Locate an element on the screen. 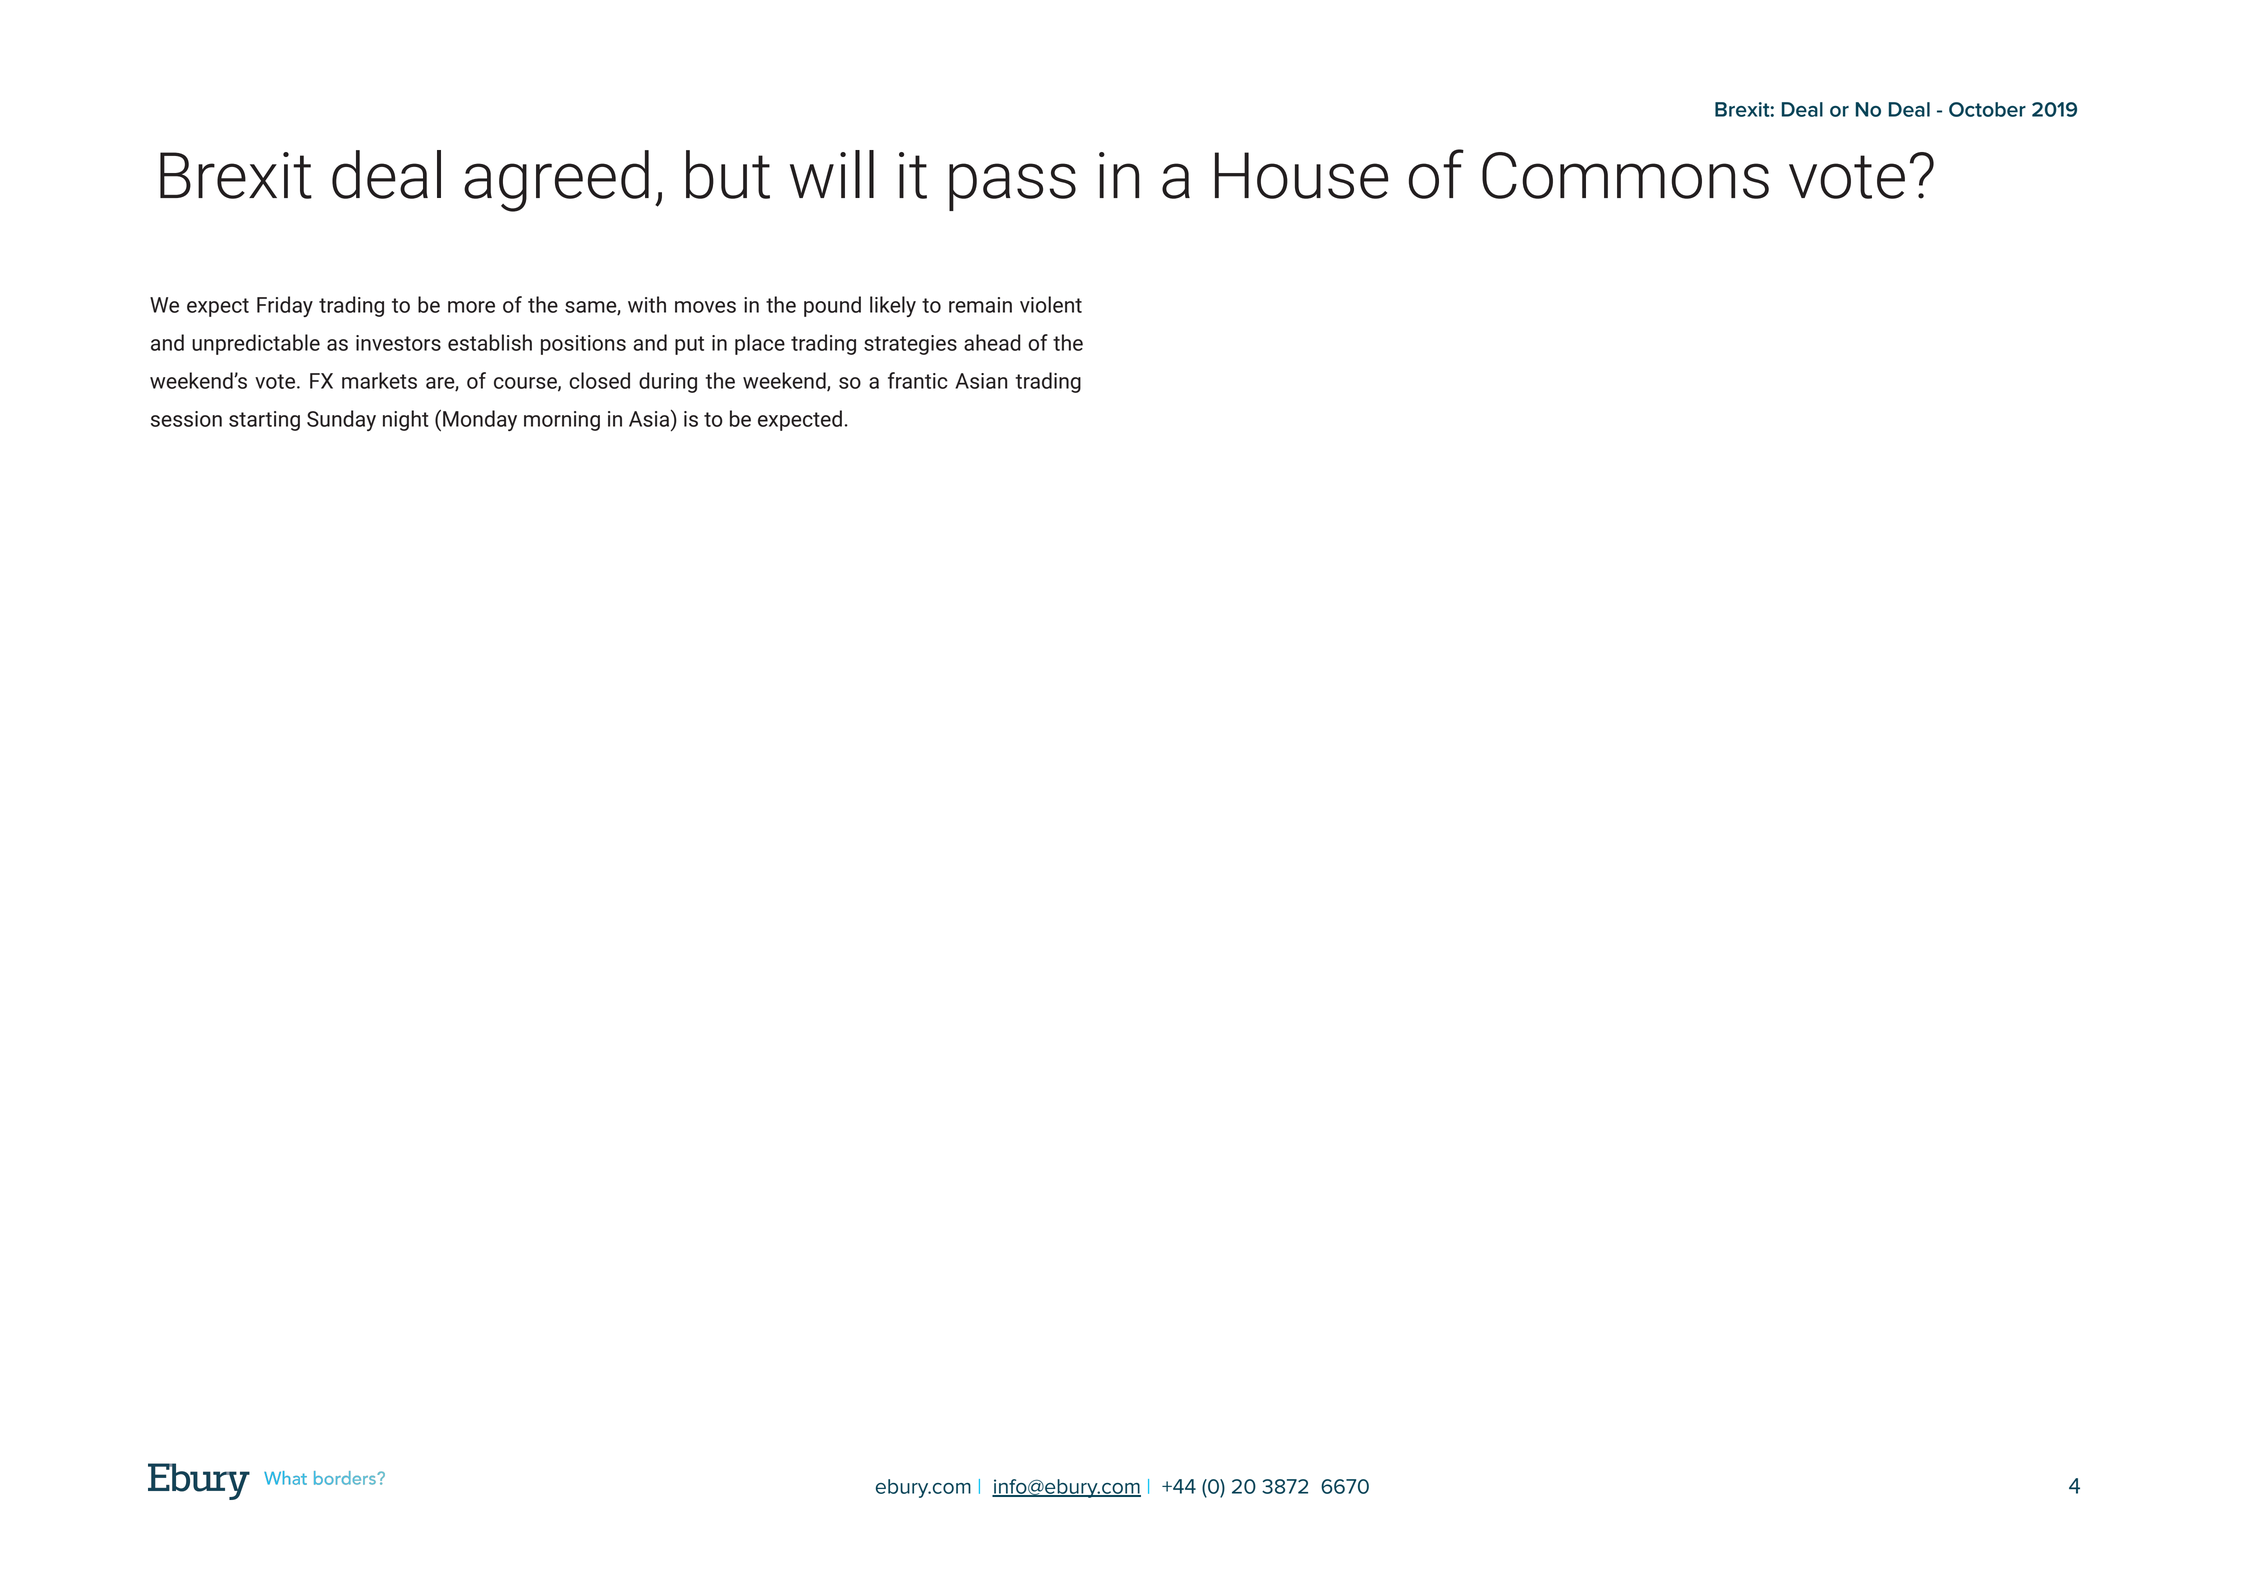  frantic is located at coordinates (918, 380).
